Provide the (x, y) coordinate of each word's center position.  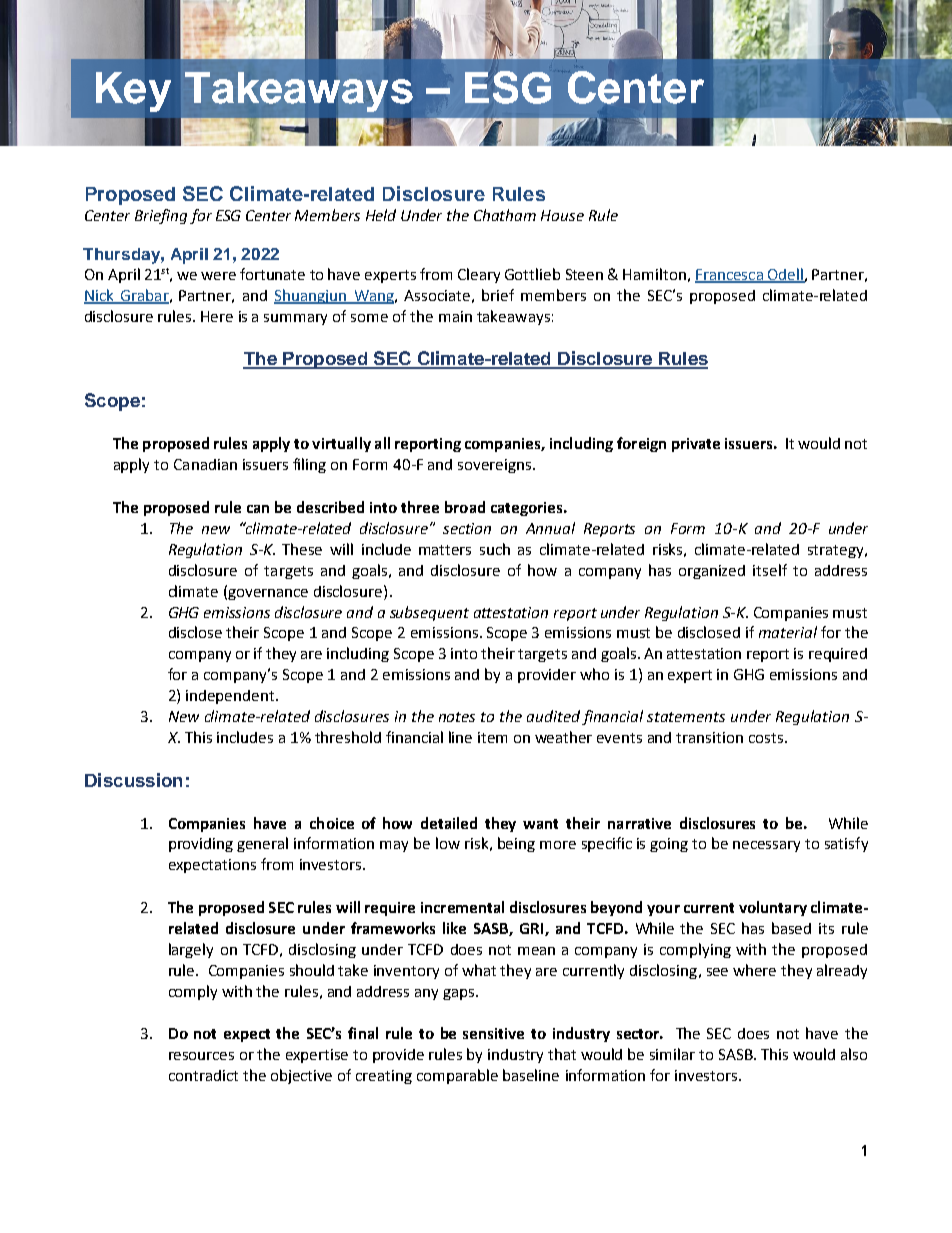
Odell (785, 275)
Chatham (505, 215)
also (854, 1054)
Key (133, 92)
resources (201, 1056)
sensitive (493, 1033)
